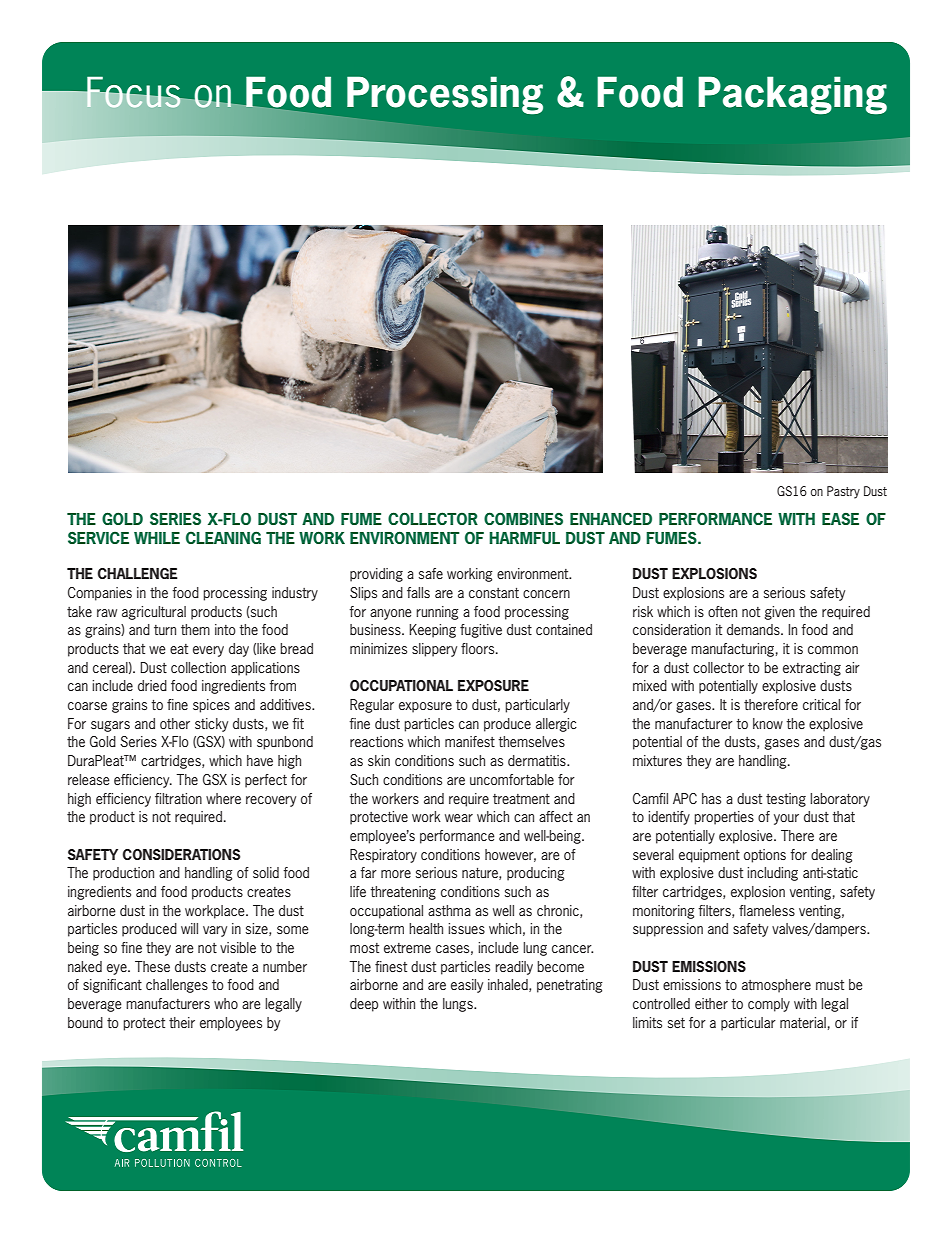  Describe the element at coordinates (467, 986) in the screenshot. I see `easily` at that location.
